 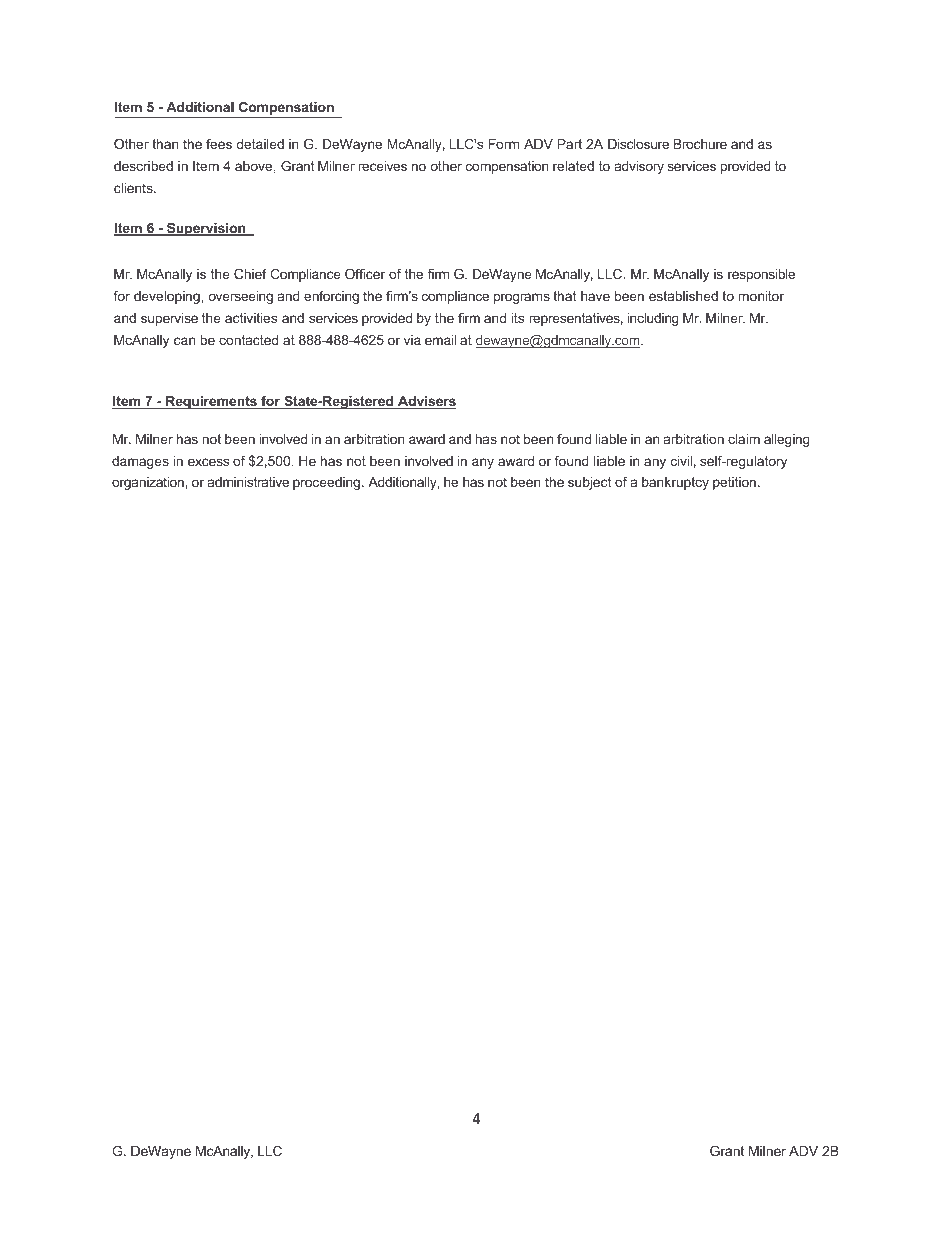 I want to click on Disclosure, so click(x=638, y=144).
